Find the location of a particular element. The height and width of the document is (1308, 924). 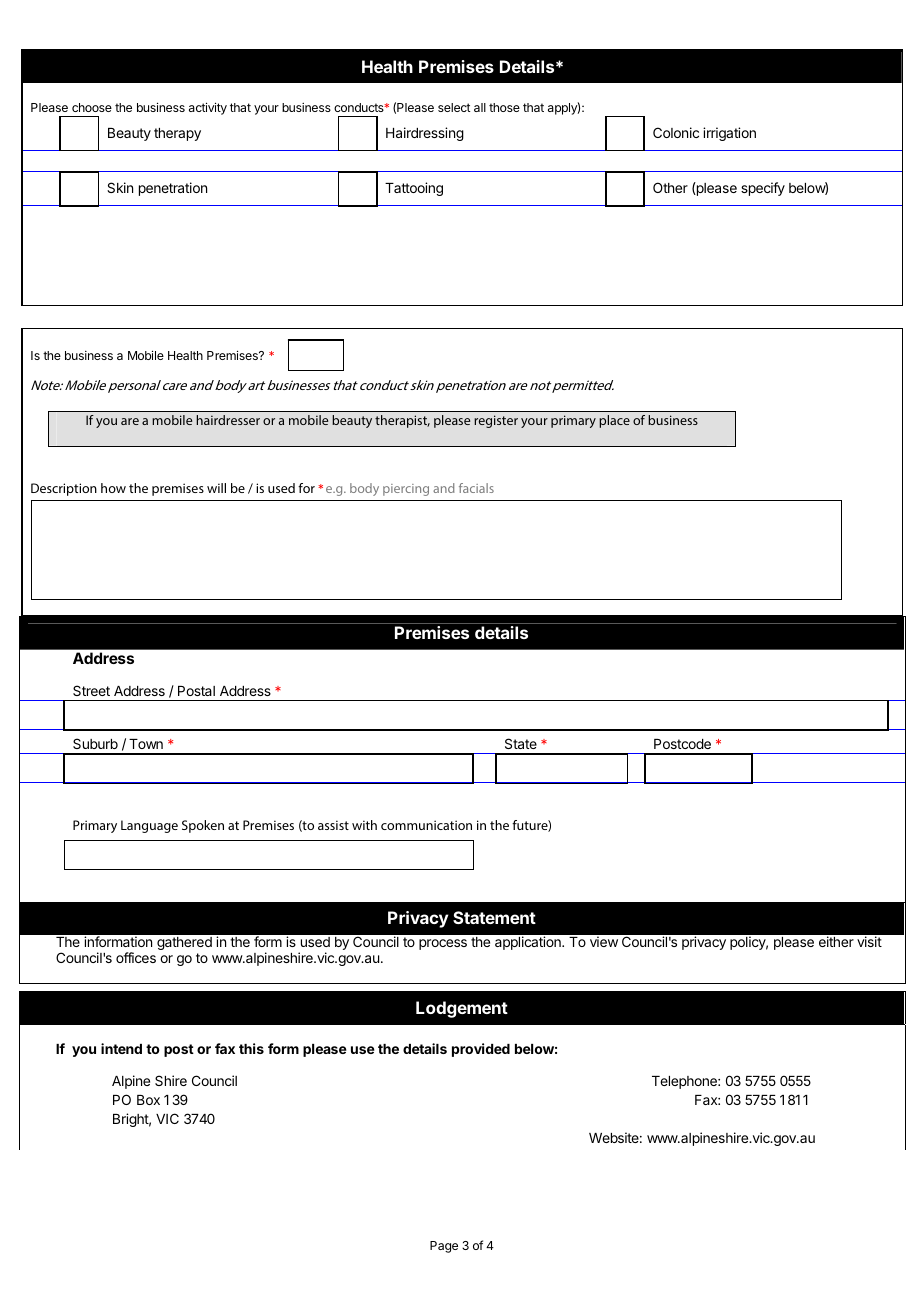

communication is located at coordinates (426, 825).
